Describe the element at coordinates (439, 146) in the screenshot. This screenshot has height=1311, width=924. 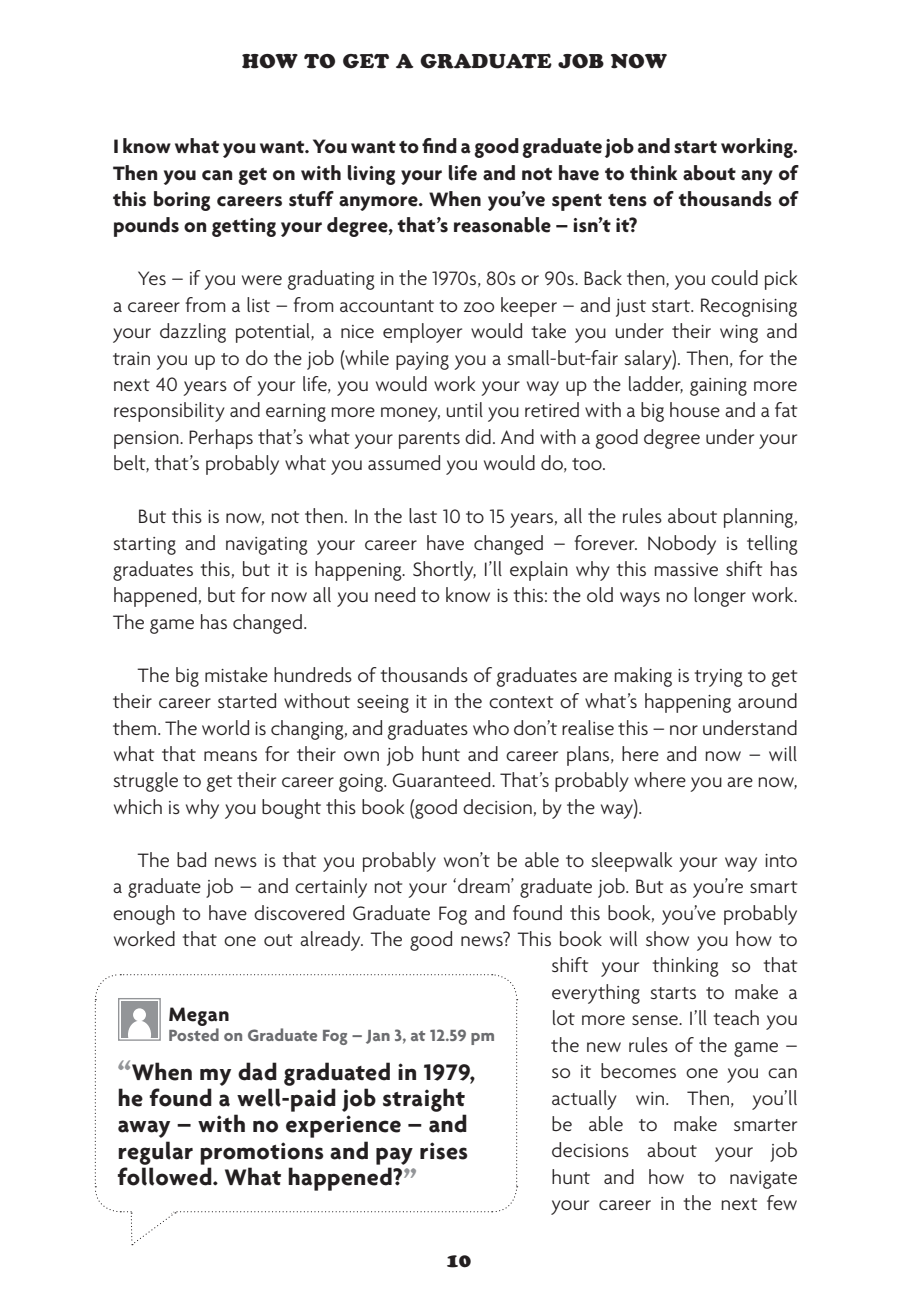
I see `find` at that location.
